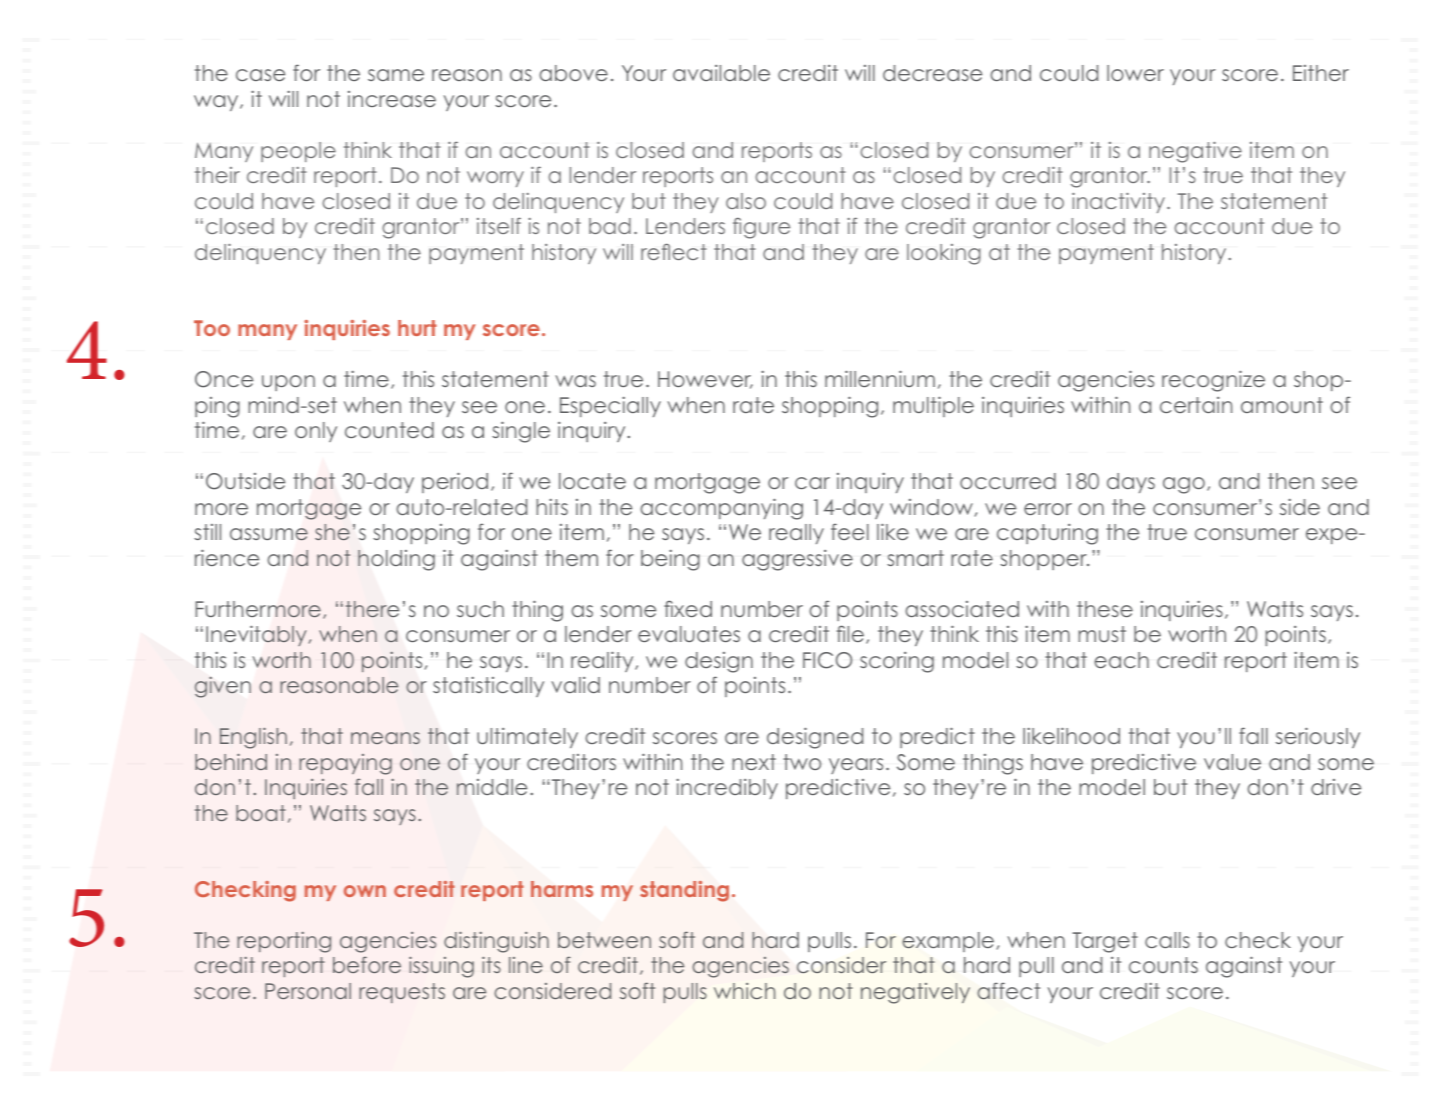 This screenshot has height=1114, width=1441. What do you see at coordinates (223, 687) in the screenshot?
I see `given` at bounding box center [223, 687].
